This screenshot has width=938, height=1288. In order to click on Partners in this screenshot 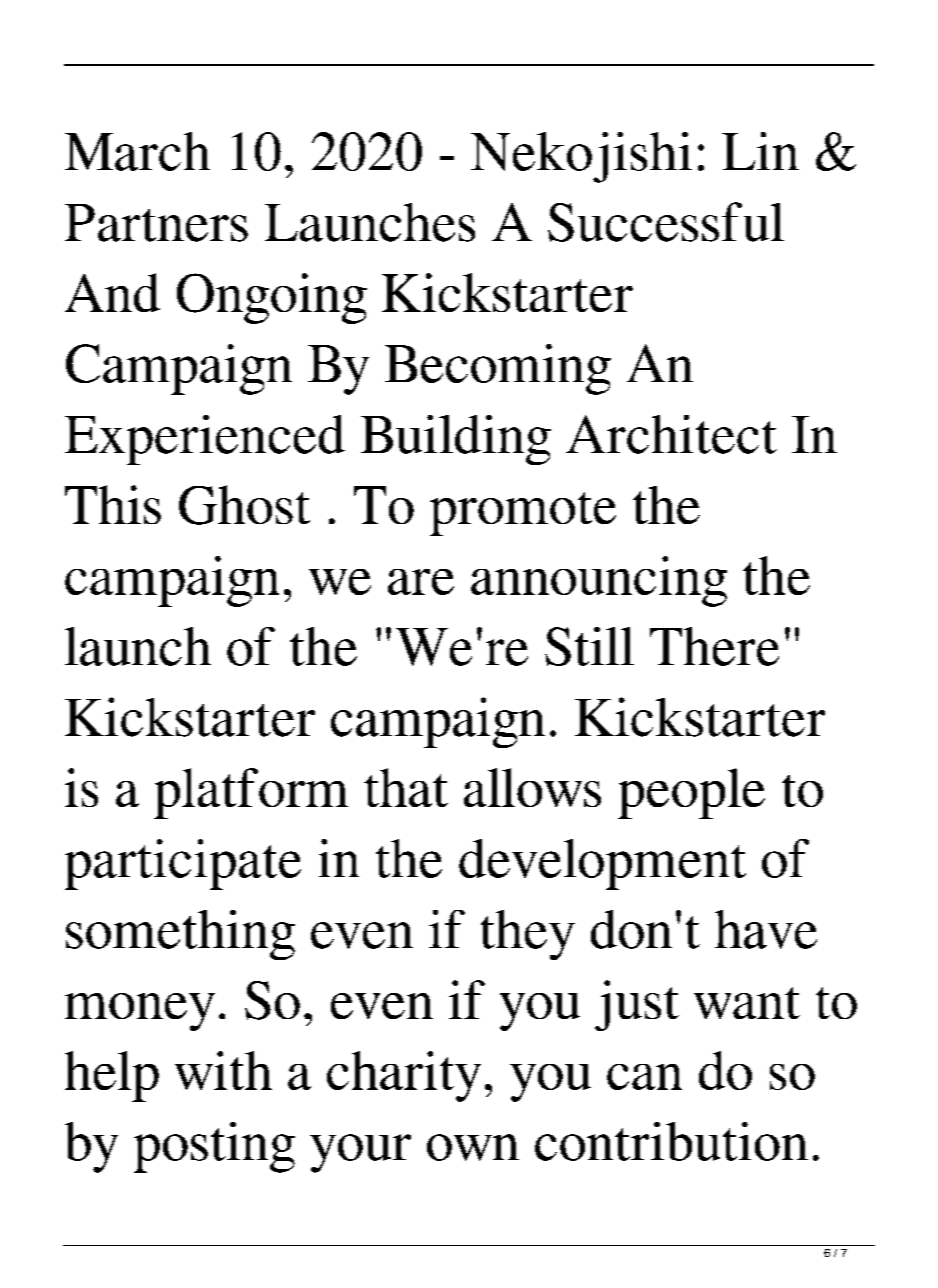, I will do `click(156, 223)`.
